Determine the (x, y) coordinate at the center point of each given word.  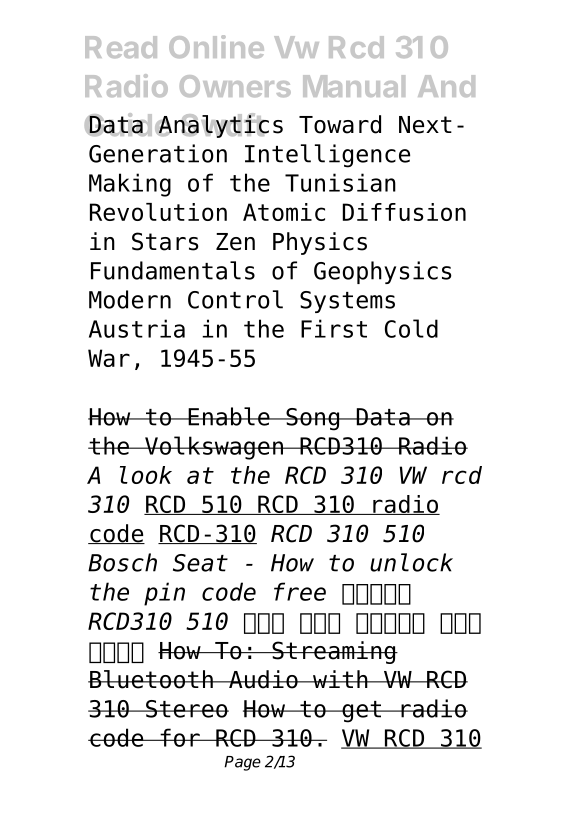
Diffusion (404, 212)
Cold (411, 328)
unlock (411, 562)
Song (312, 419)
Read (121, 47)
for (180, 737)
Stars (165, 241)
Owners (235, 86)
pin (164, 594)
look (146, 475)
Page (242, 763)
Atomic (284, 212)
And (446, 86)
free (300, 591)
